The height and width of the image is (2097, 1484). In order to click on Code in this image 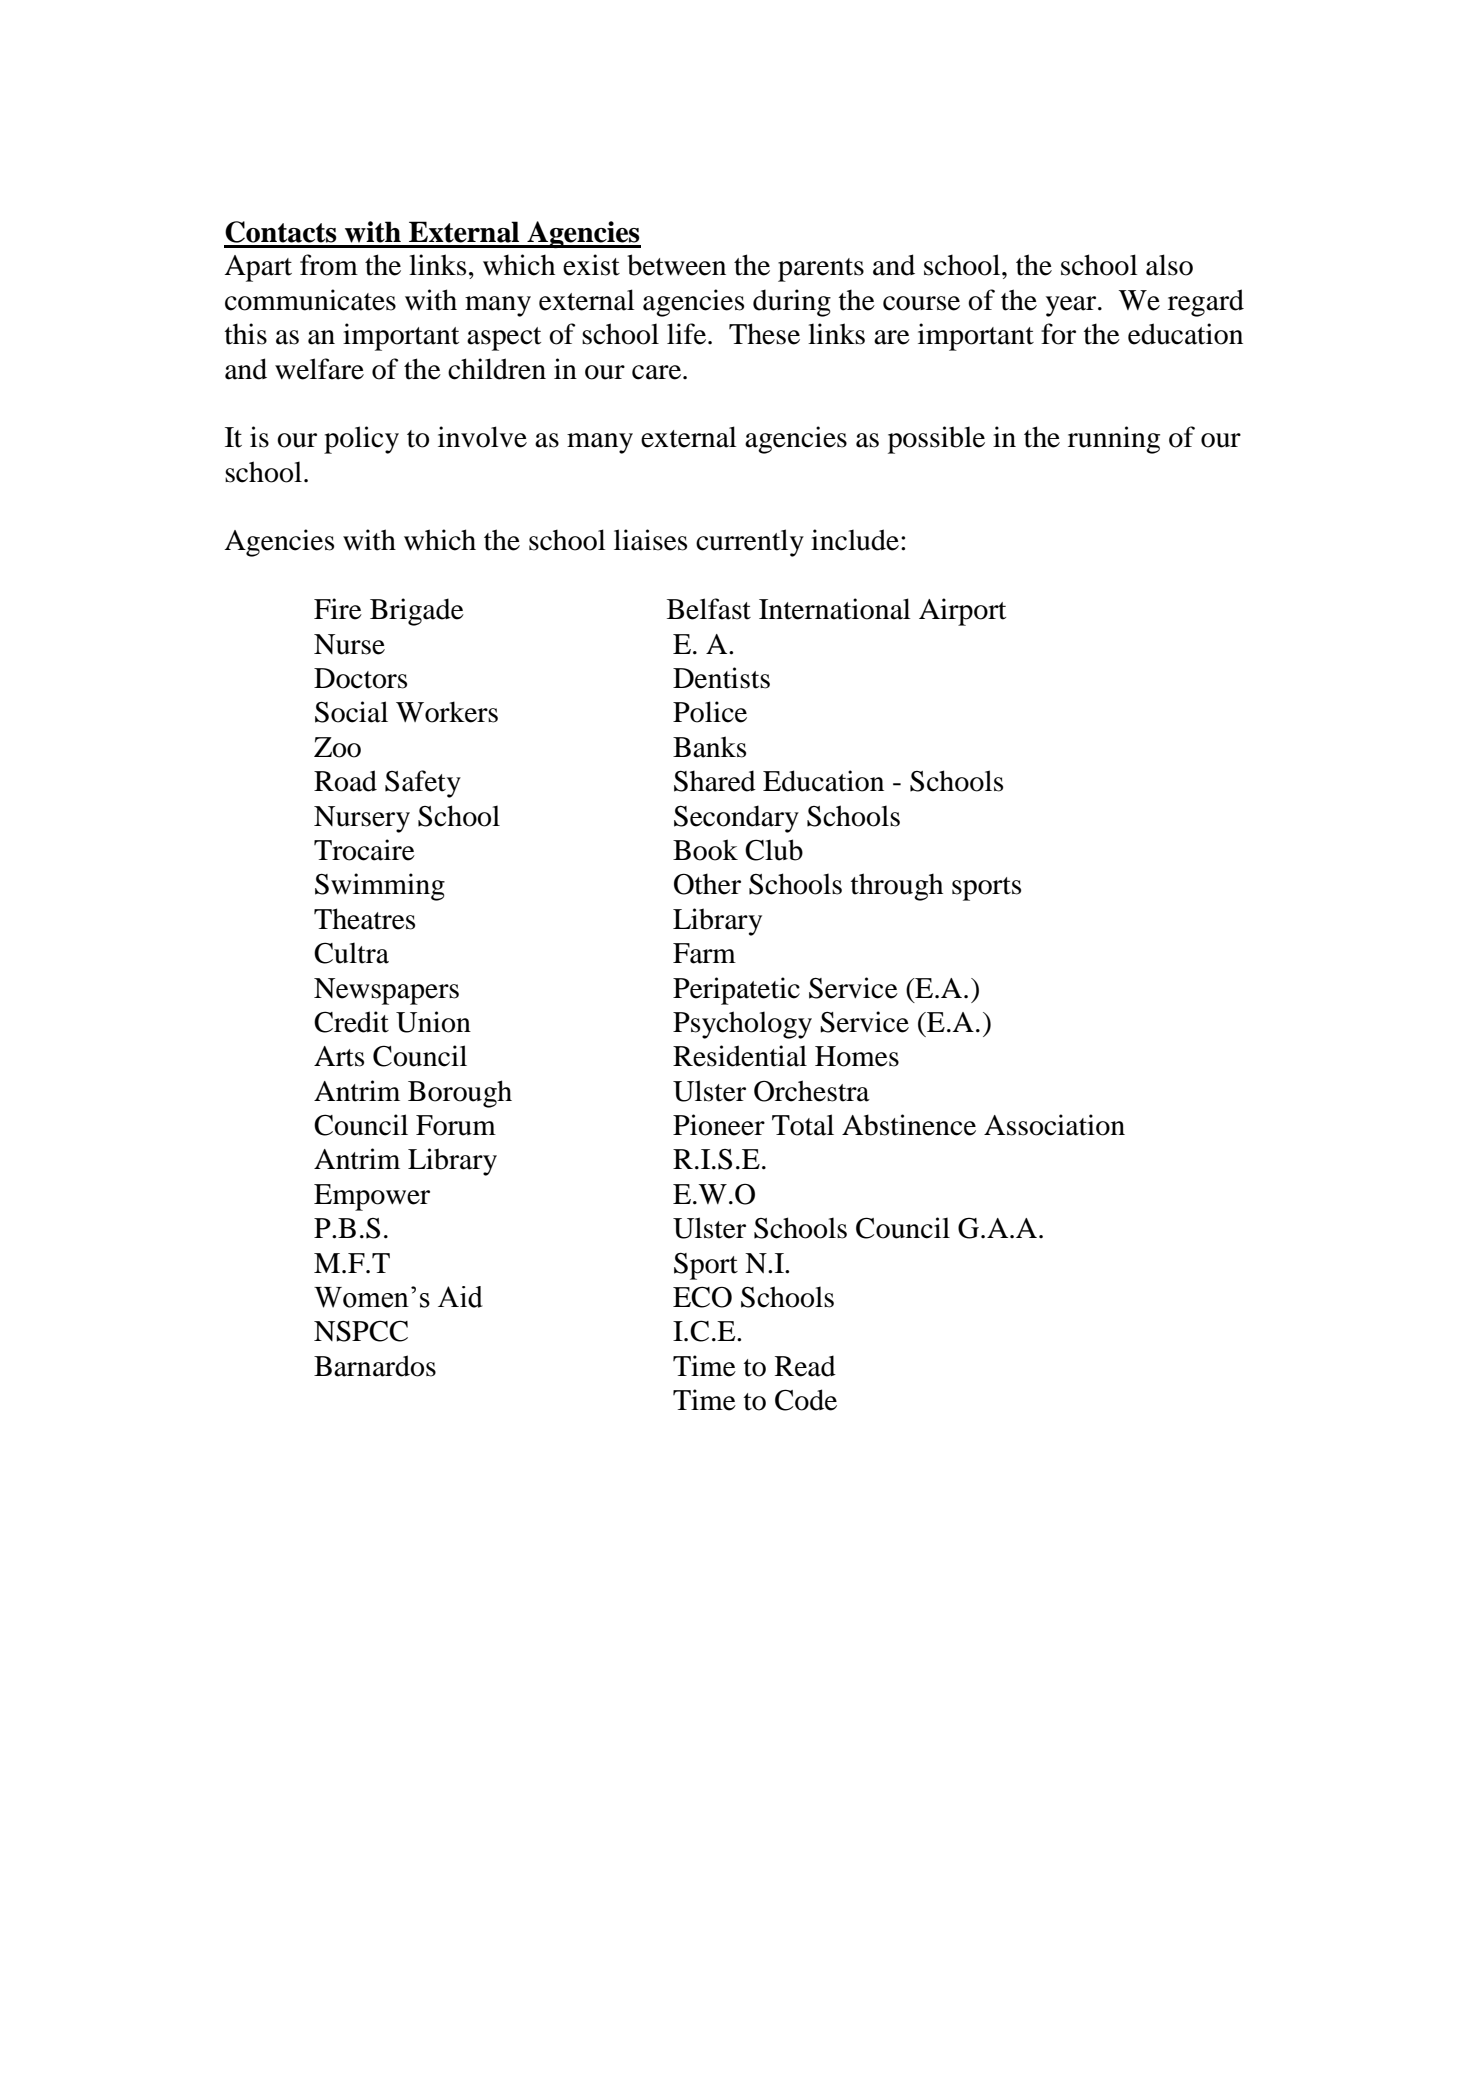, I will do `click(806, 1400)`.
